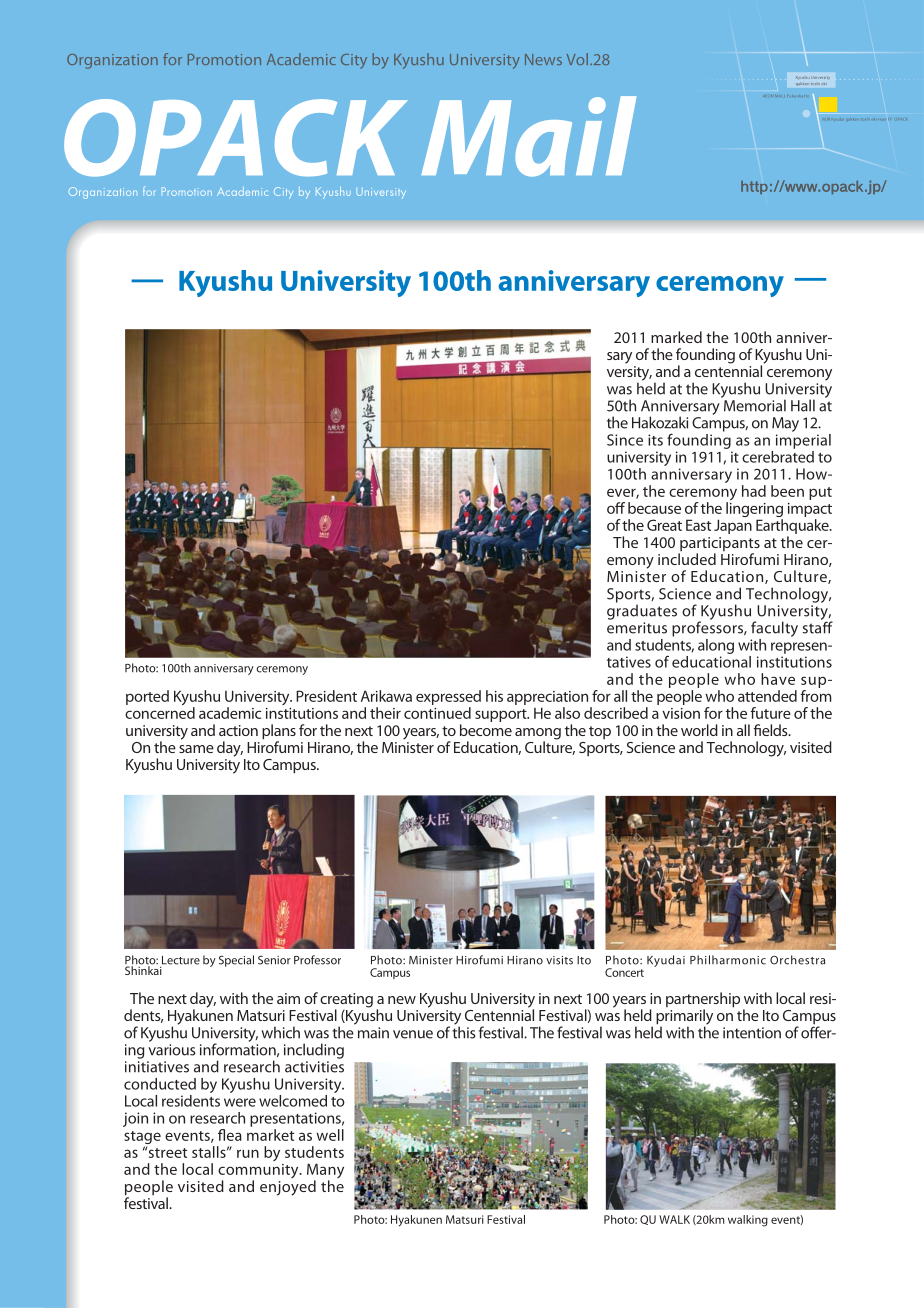 This screenshot has width=924, height=1308. Describe the element at coordinates (625, 440) in the screenshot. I see `Since` at that location.
